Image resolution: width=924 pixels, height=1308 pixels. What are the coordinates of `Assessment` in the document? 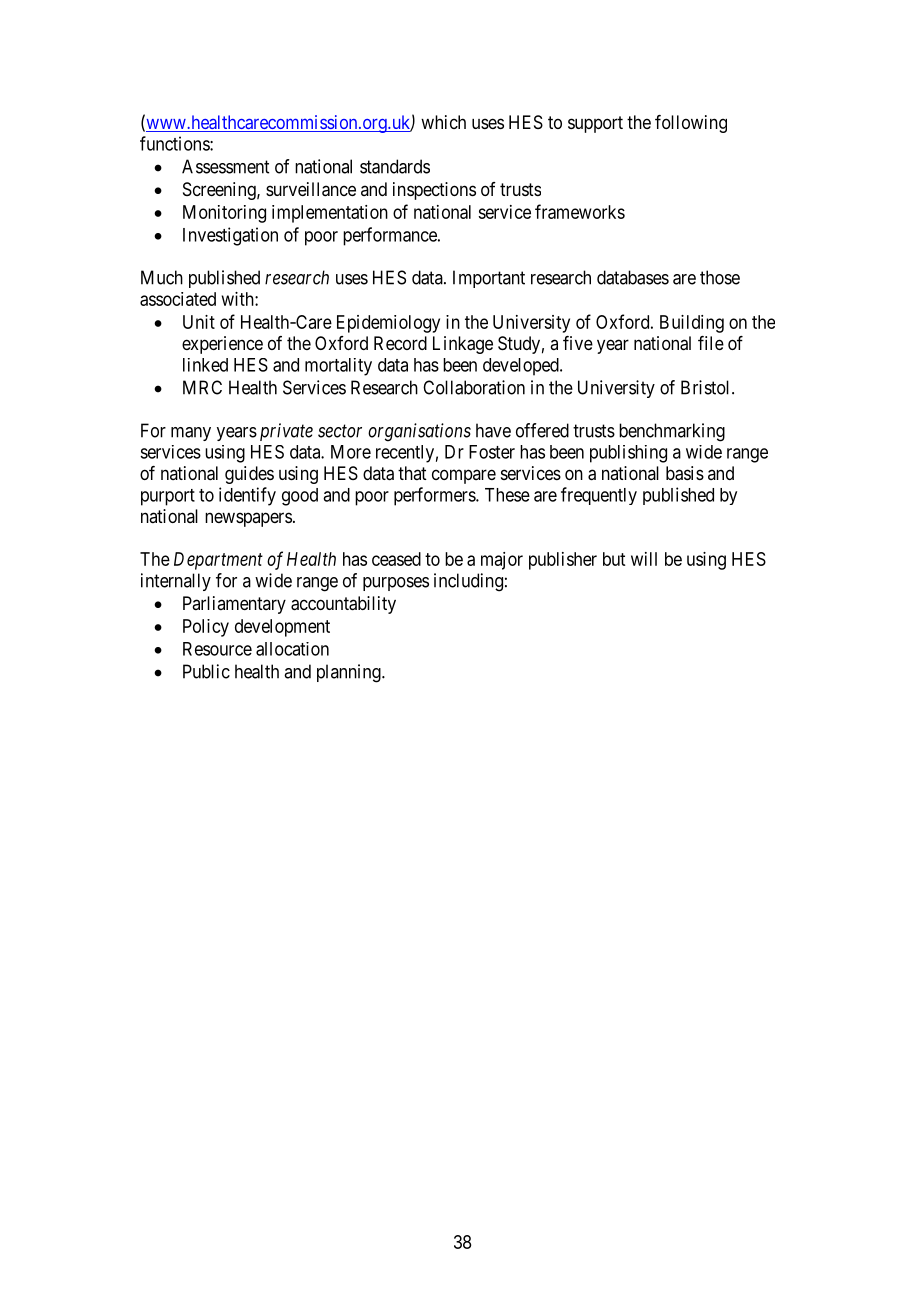 It's located at (225, 166).
